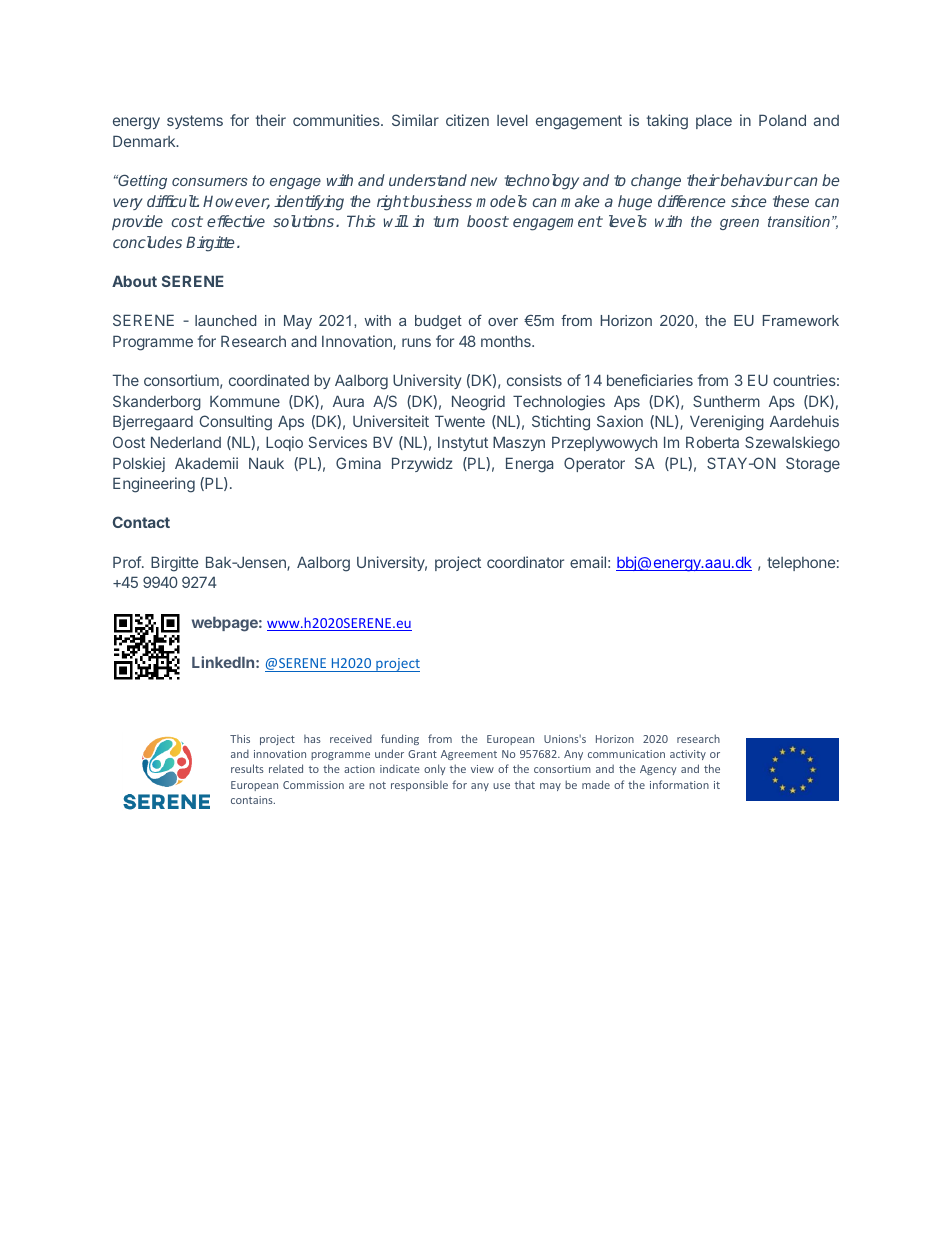  I want to click on Framework, so click(801, 320).
